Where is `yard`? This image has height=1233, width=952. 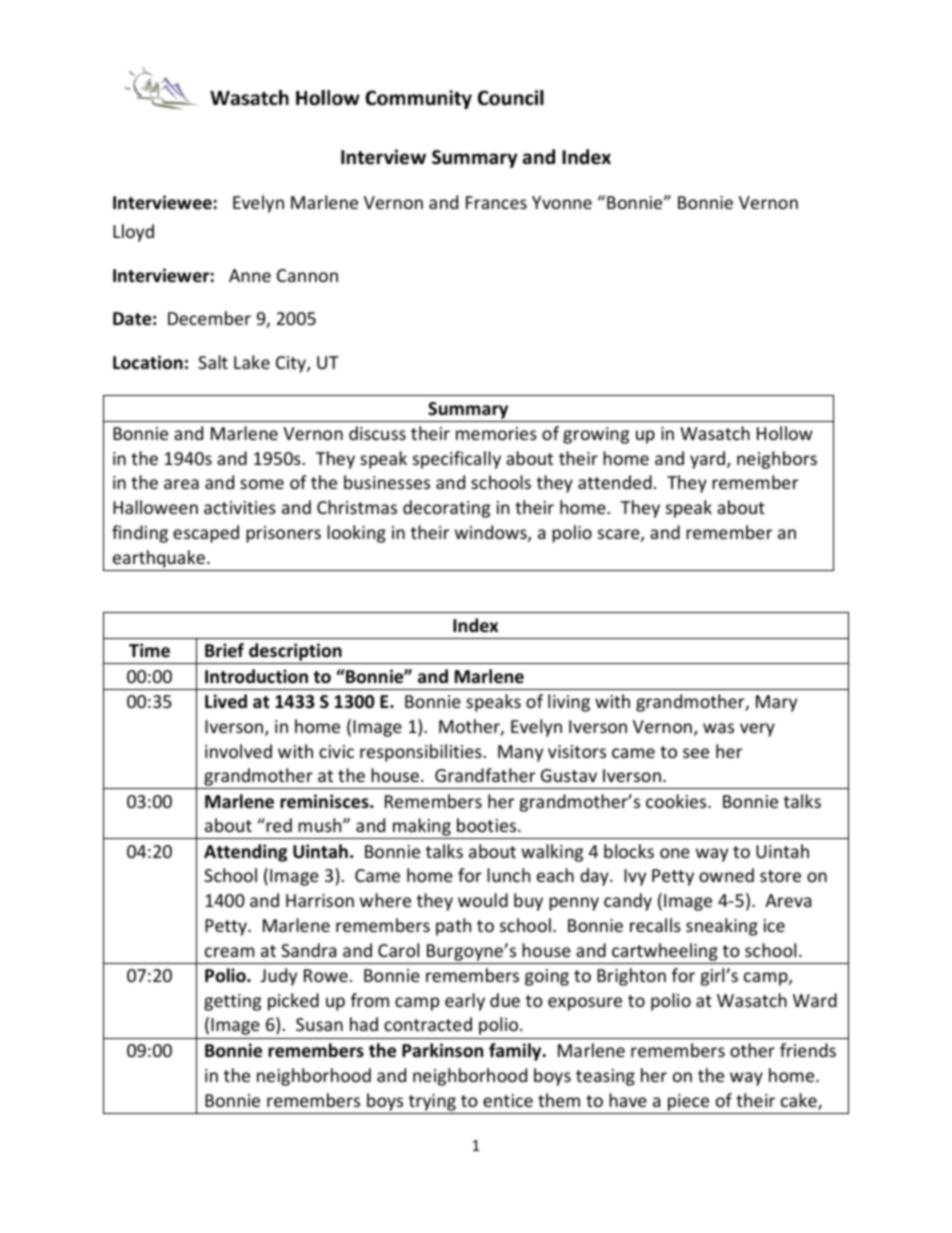
yard is located at coordinates (707, 460).
